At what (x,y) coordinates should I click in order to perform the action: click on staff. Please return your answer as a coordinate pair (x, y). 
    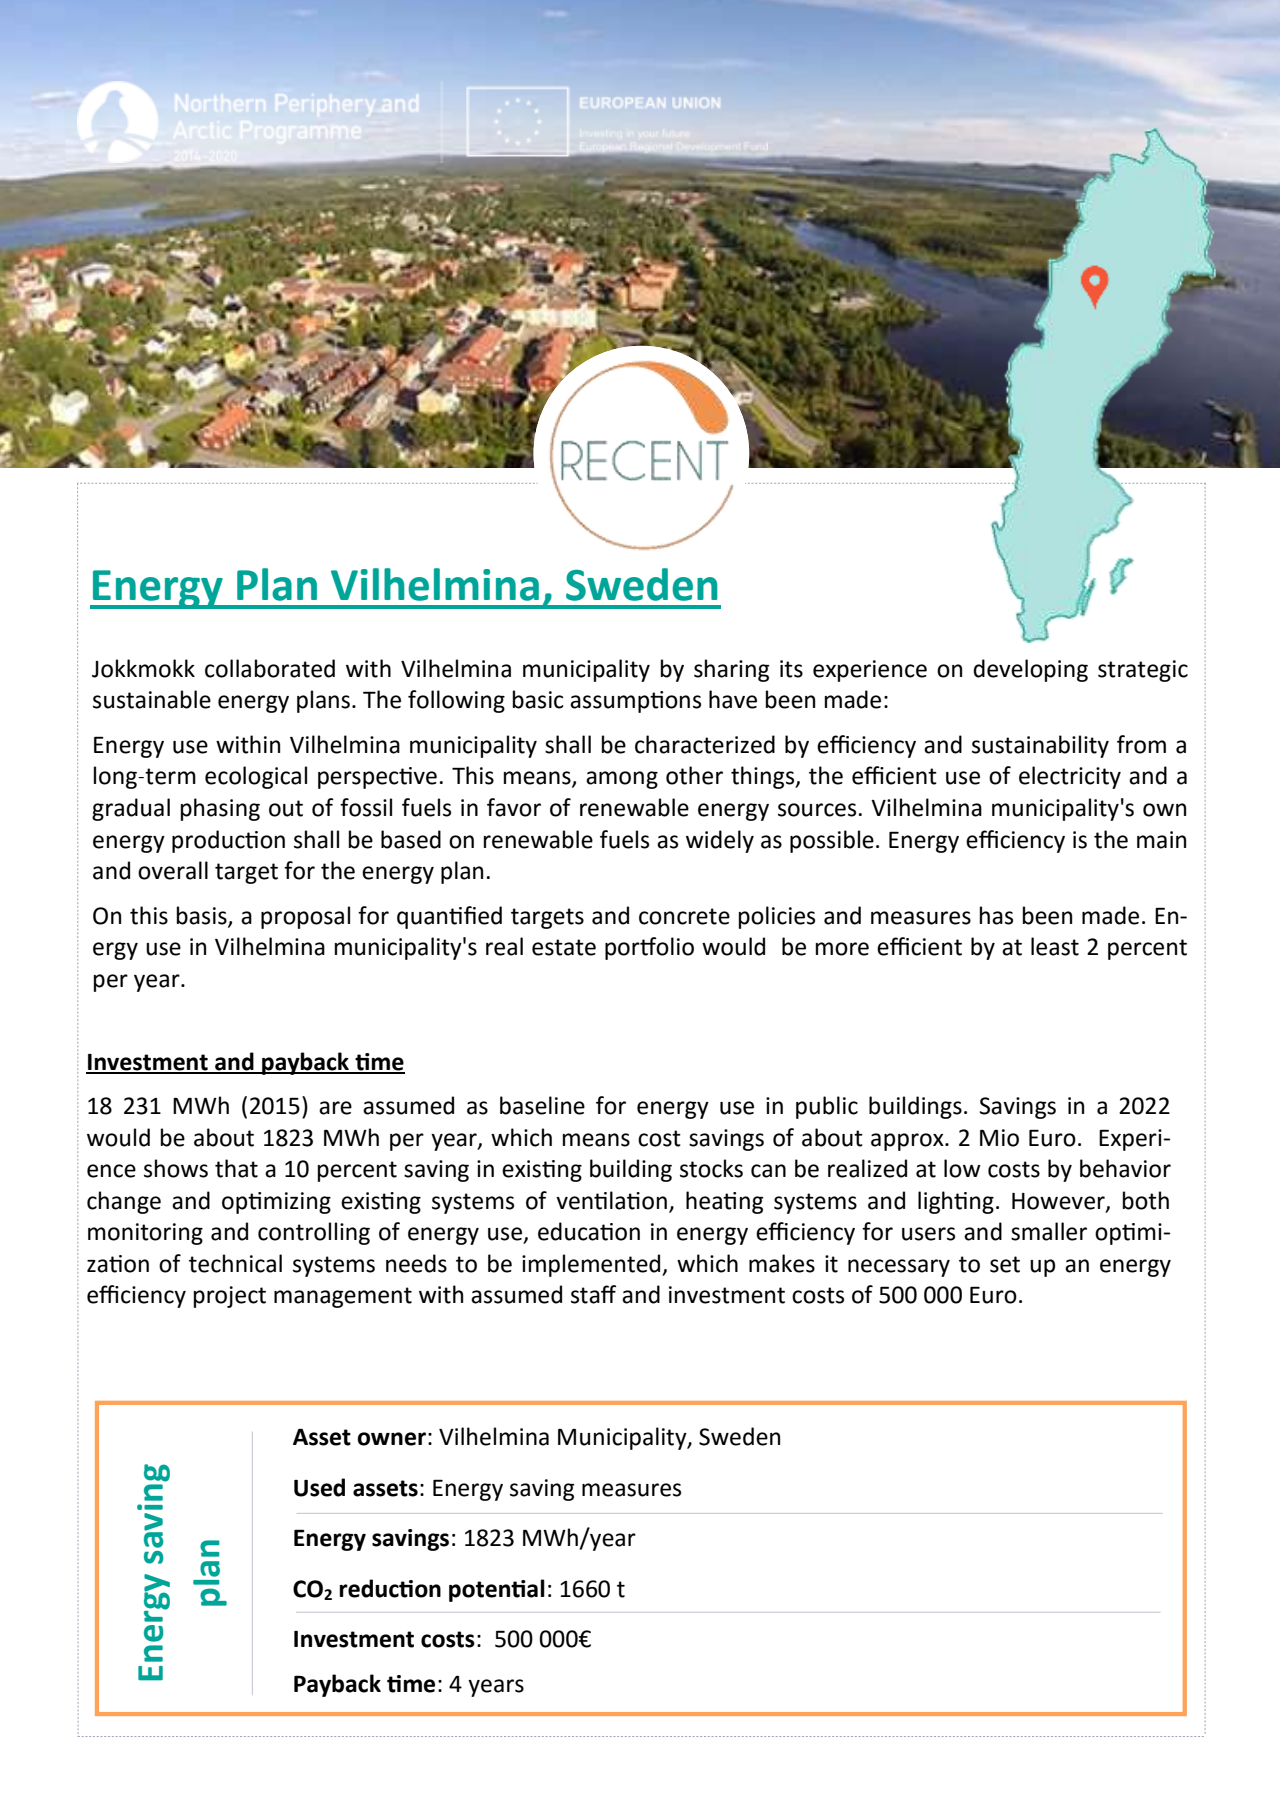
    Looking at the image, I should click on (593, 1294).
